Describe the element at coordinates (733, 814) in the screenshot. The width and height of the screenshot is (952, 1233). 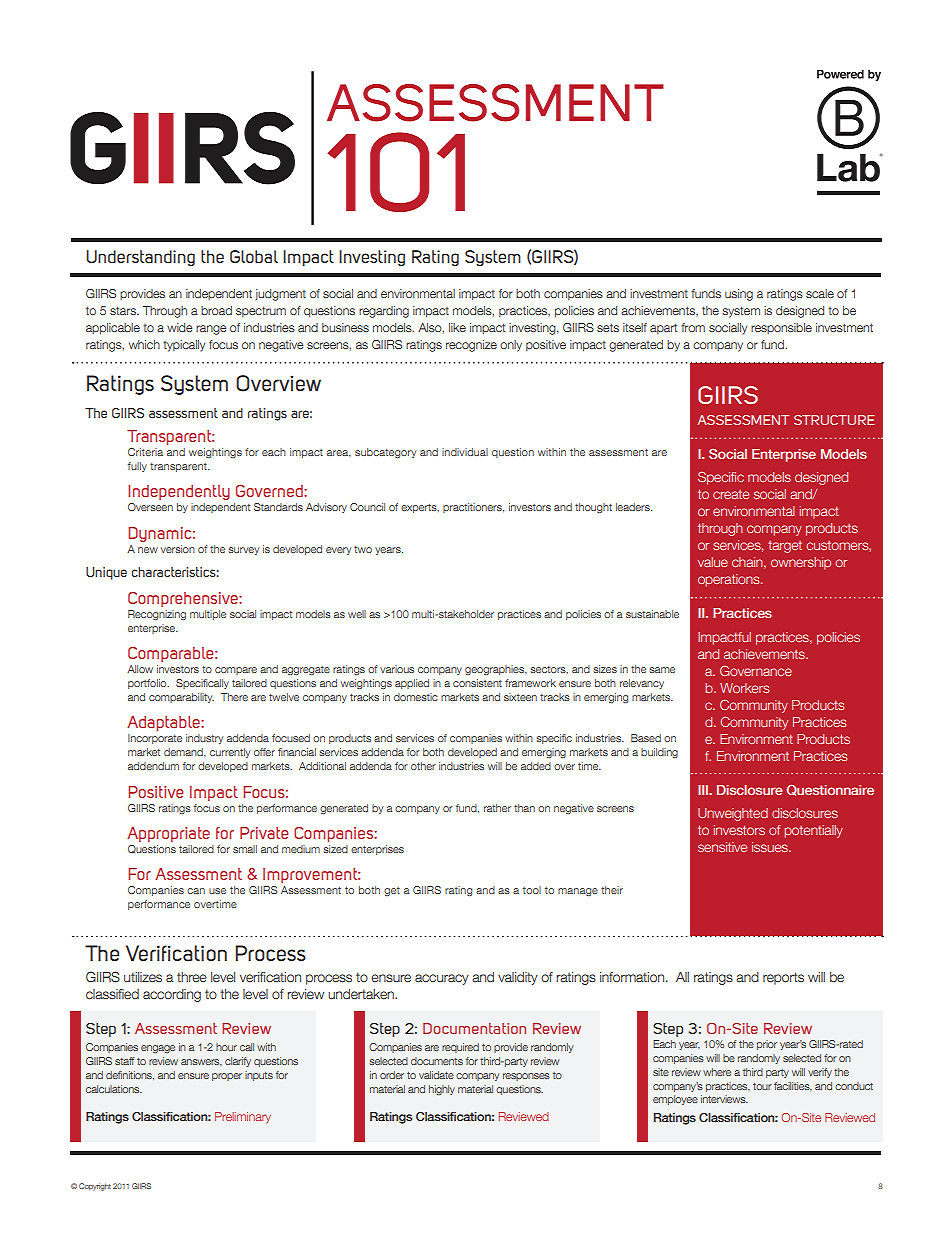
I see `Unweighted` at that location.
